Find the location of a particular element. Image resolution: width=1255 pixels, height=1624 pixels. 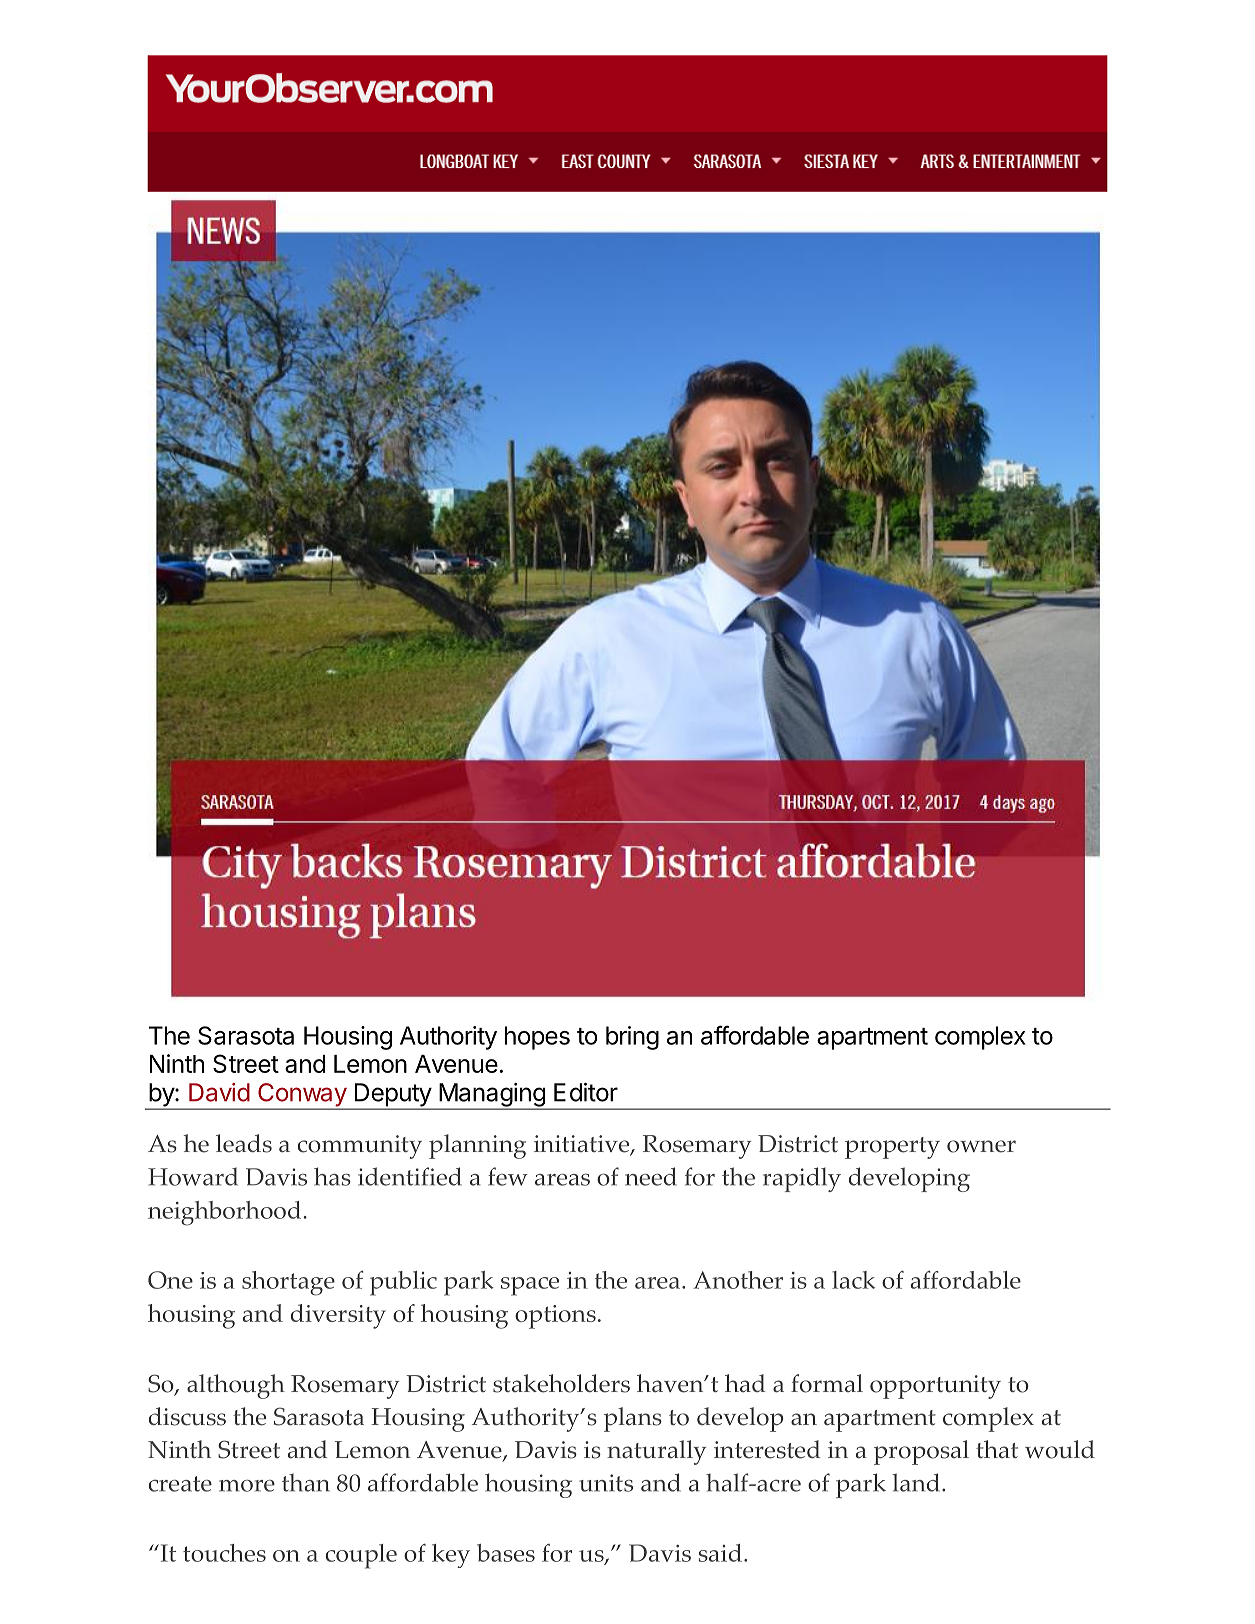

David is located at coordinates (219, 1092).
